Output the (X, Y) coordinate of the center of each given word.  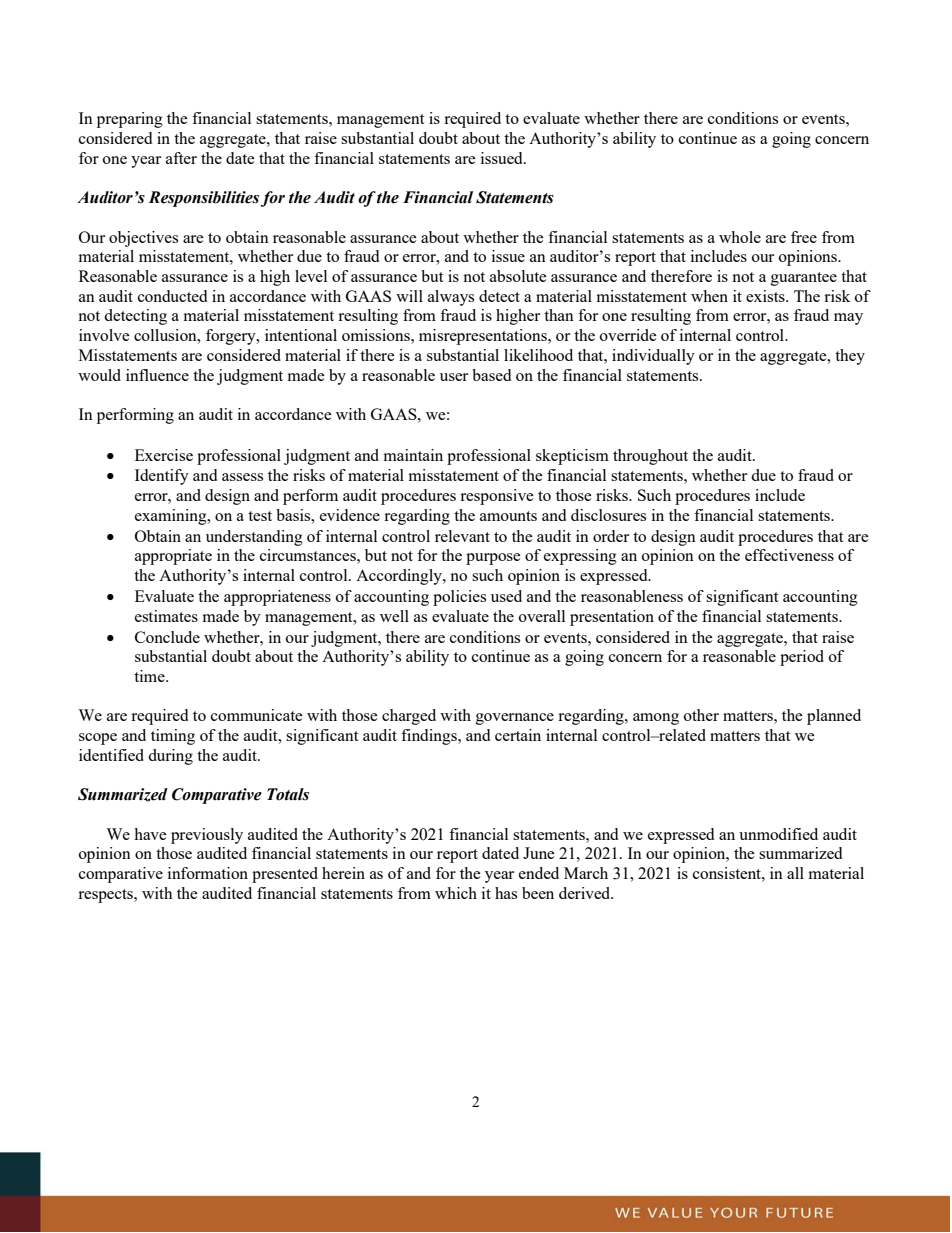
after (181, 158)
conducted (172, 296)
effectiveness (789, 555)
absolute (518, 276)
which (456, 893)
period (802, 658)
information (208, 873)
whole (740, 237)
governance (515, 719)
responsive (497, 497)
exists (766, 296)
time (150, 676)
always (451, 298)
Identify (162, 477)
